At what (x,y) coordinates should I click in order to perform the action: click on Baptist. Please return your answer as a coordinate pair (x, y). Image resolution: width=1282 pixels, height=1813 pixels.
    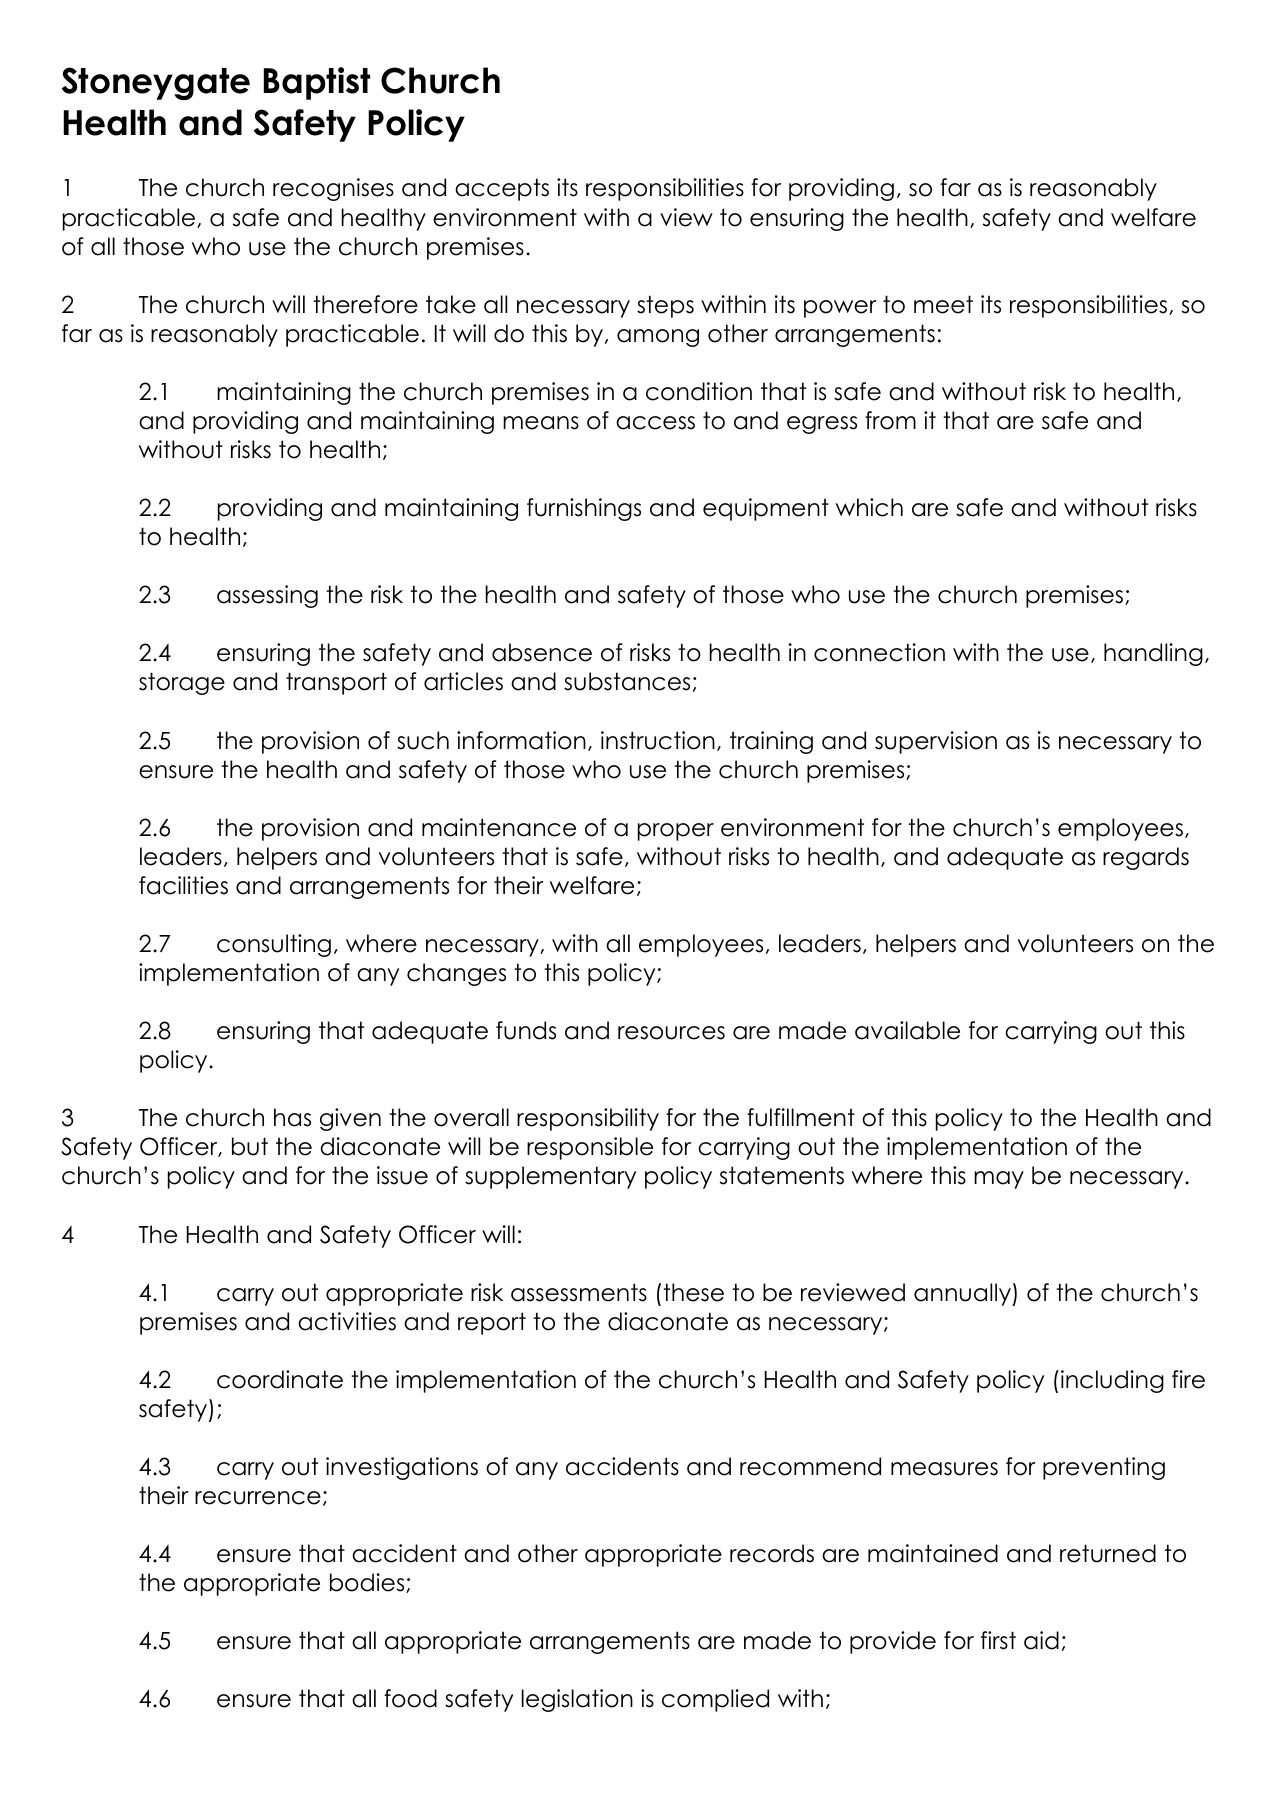
    Looking at the image, I should click on (317, 83).
